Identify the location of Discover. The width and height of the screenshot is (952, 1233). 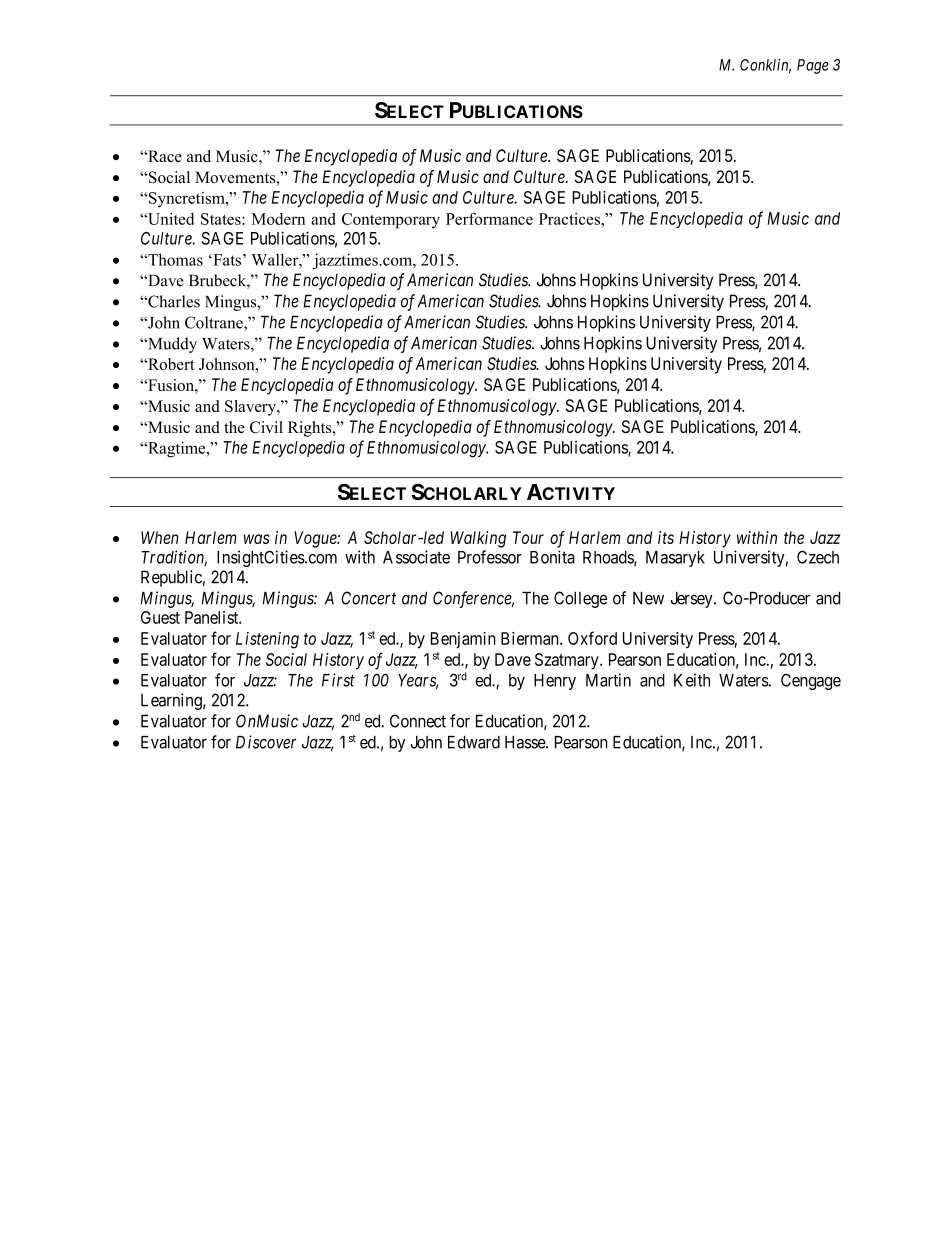
(266, 742).
